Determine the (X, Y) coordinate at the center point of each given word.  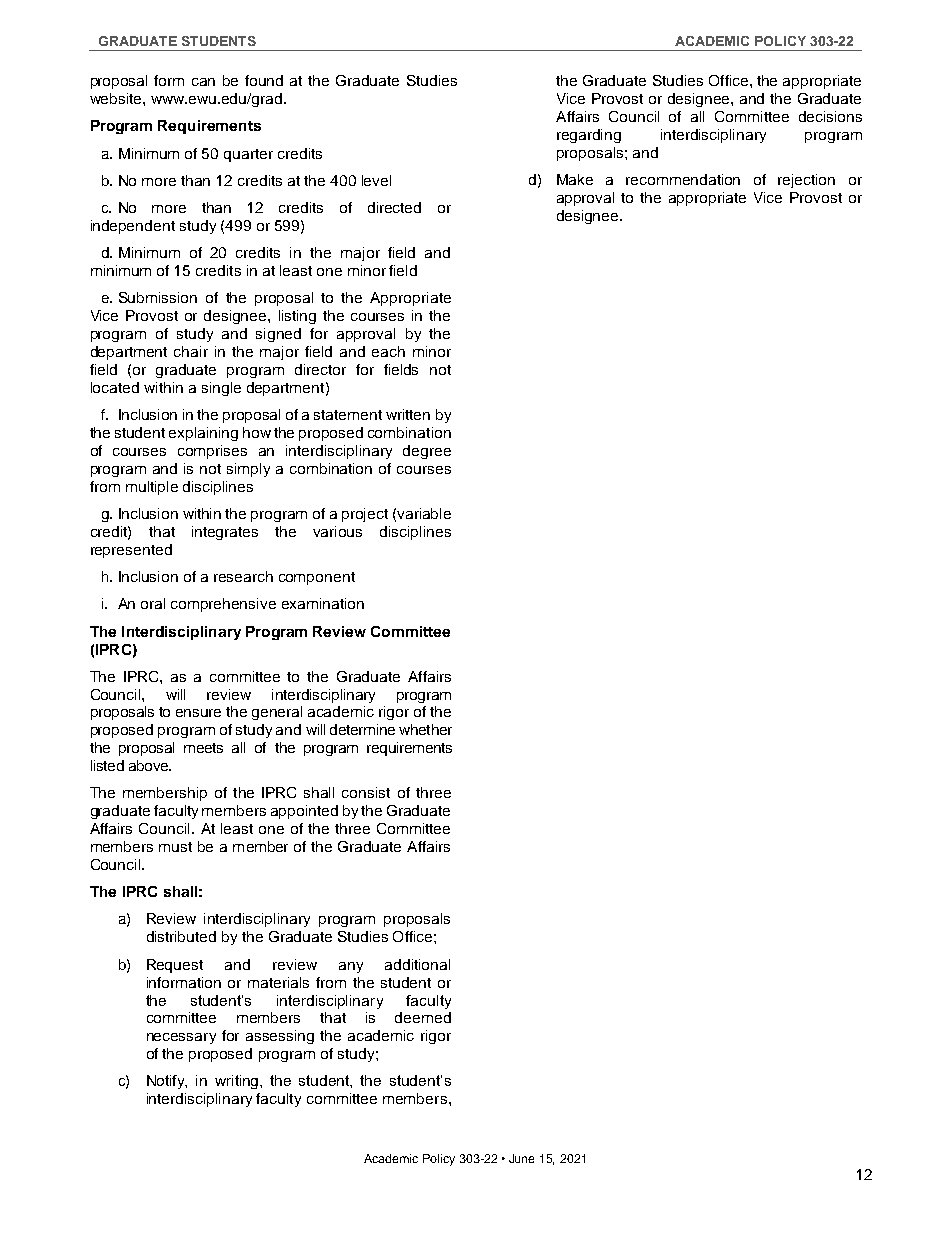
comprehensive (223, 605)
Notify (167, 1082)
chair (191, 351)
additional (417, 964)
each (388, 351)
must (175, 847)
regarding (589, 136)
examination (323, 603)
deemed (423, 1017)
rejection (806, 181)
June (521, 1158)
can (203, 82)
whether (425, 729)
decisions (830, 116)
